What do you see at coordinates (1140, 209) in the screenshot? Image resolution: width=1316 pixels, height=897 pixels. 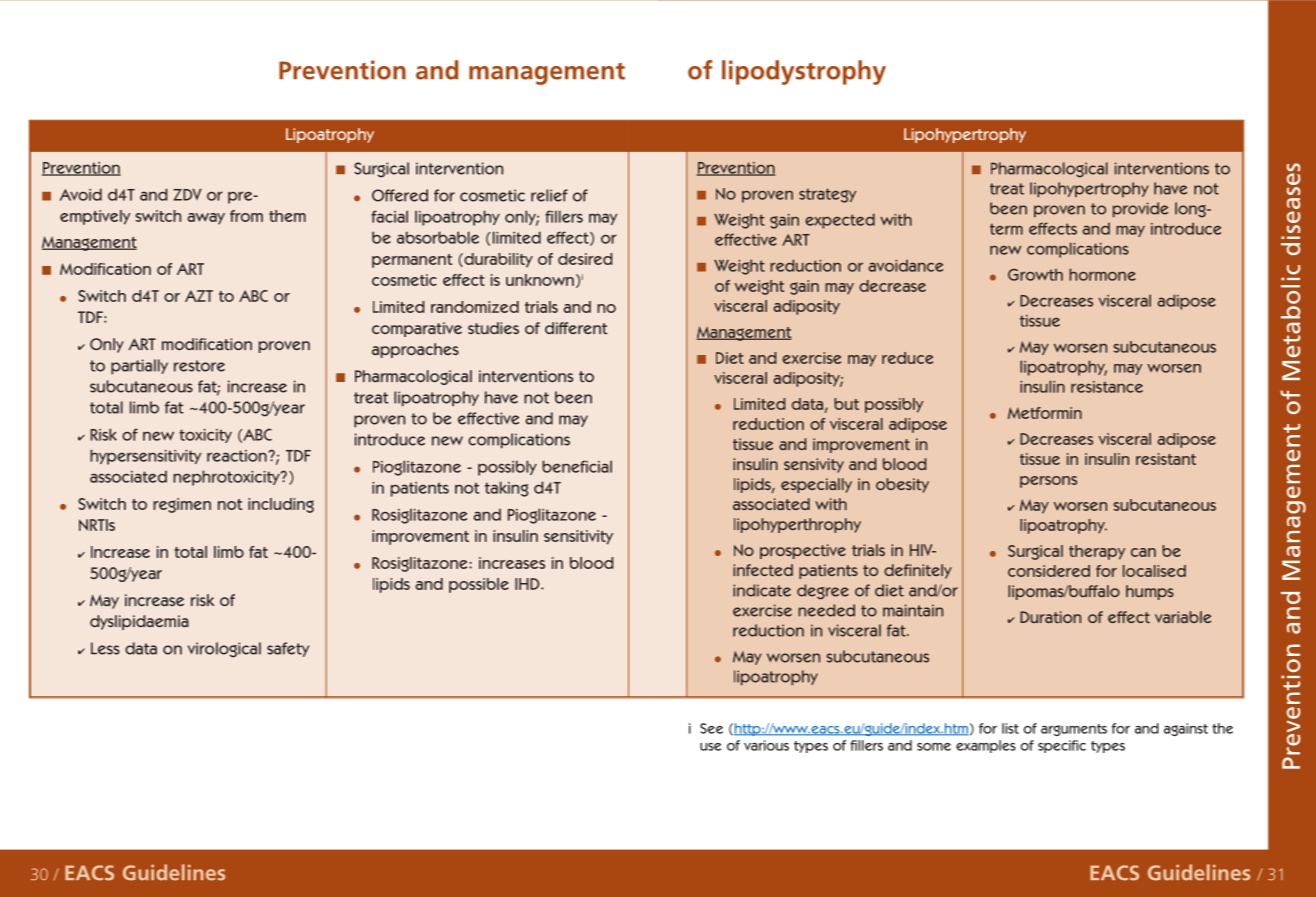 I see `provide` at bounding box center [1140, 209].
